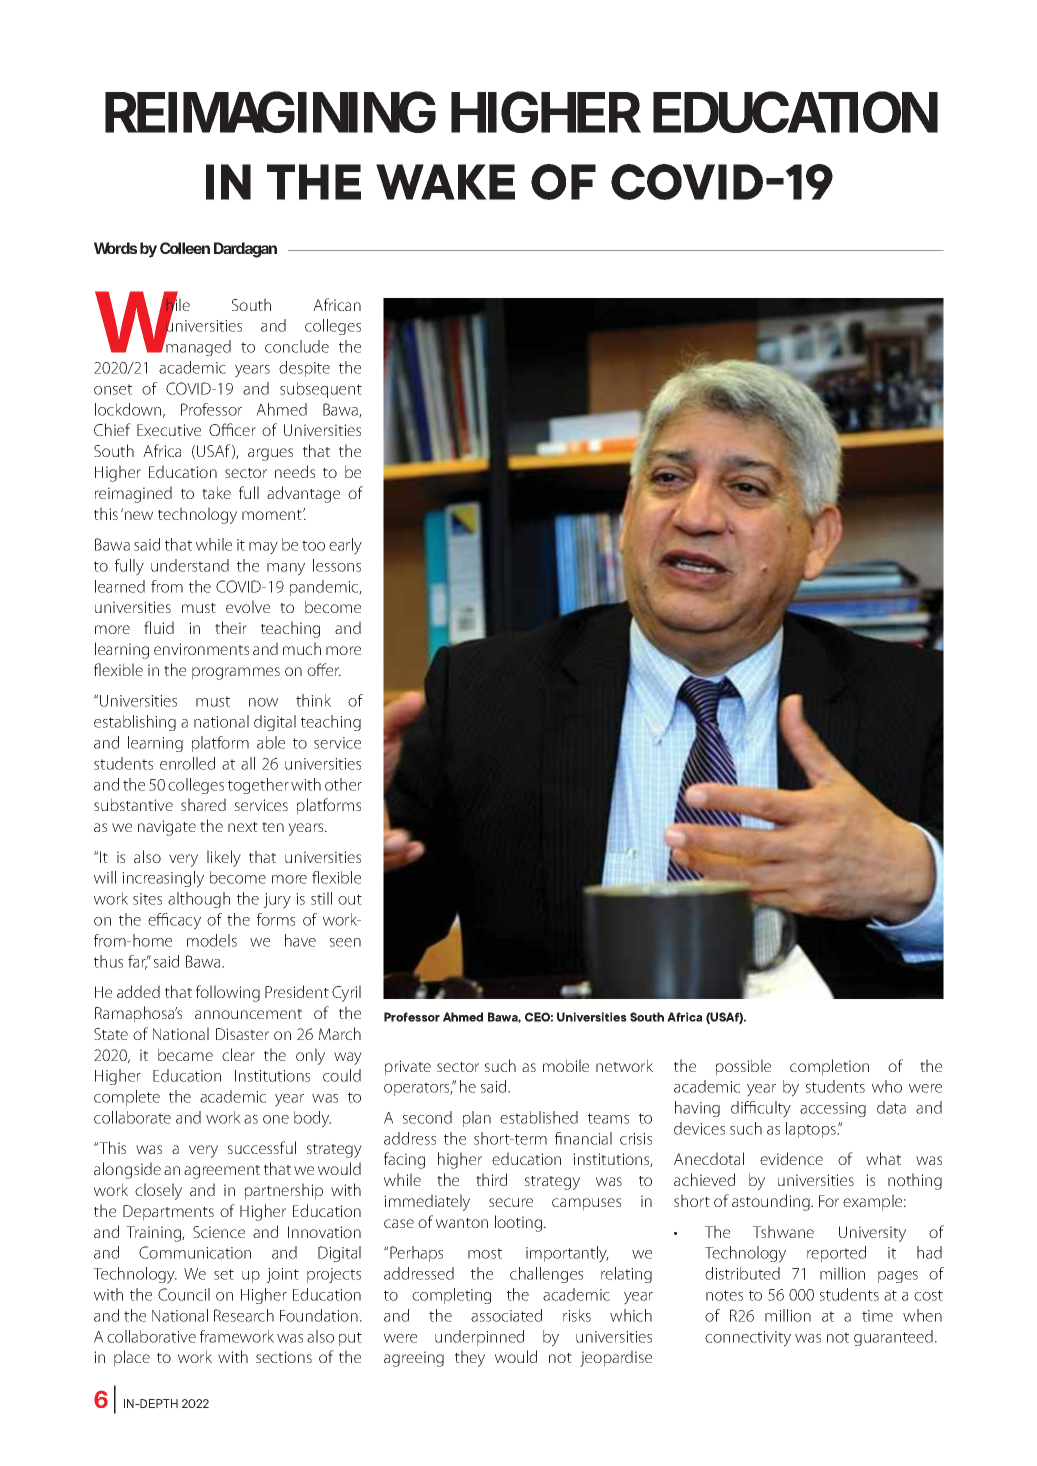  I want to click on completion, so click(829, 1067).
